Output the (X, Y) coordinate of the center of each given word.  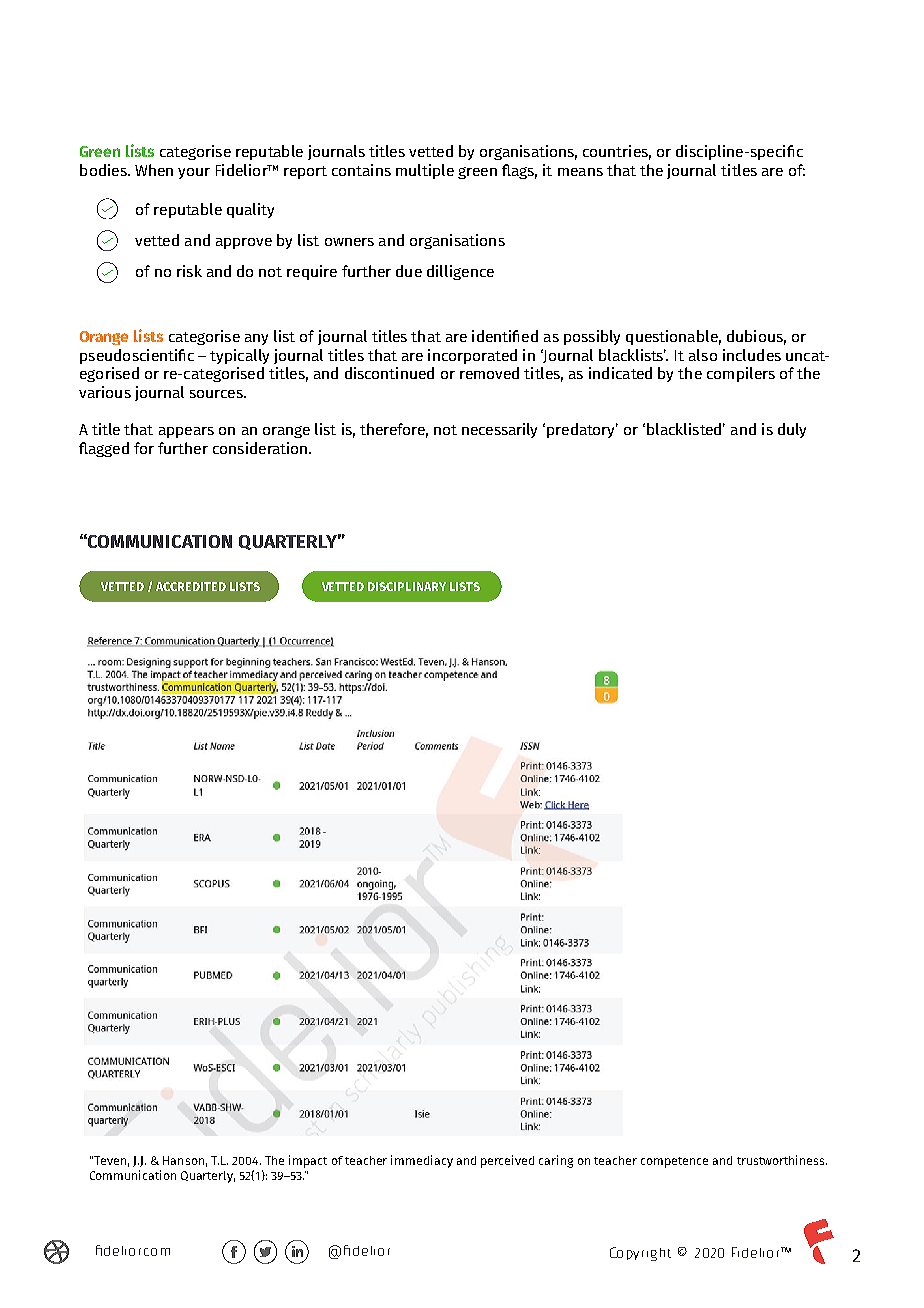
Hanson (183, 1160)
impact (308, 1161)
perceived (507, 1161)
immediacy (422, 1161)
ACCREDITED (191, 586)
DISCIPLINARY (407, 586)
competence (674, 1162)
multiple (425, 171)
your (194, 173)
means (580, 172)
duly (792, 430)
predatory (582, 430)
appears (186, 432)
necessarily (499, 430)
